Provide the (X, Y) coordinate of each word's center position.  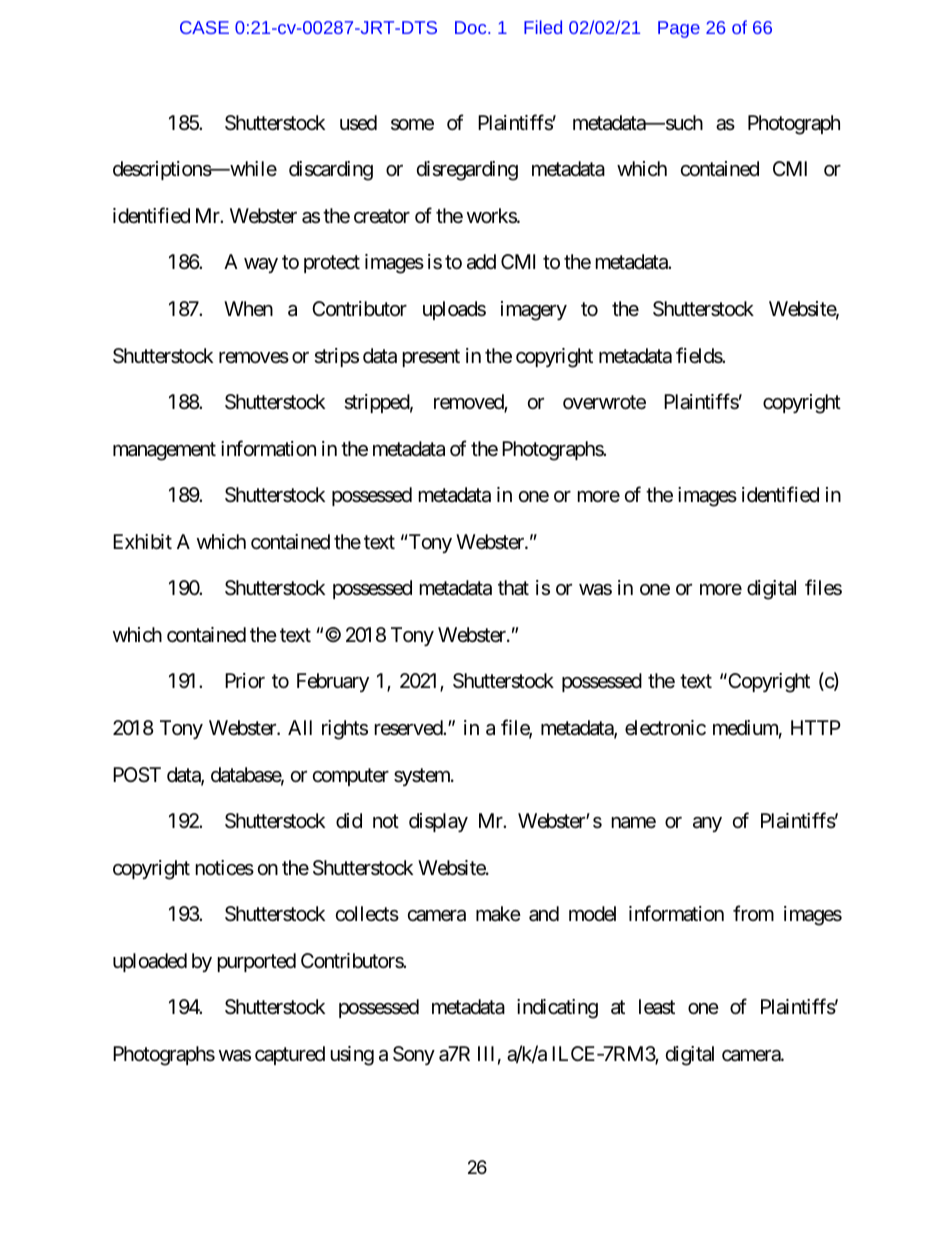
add (481, 262)
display (438, 822)
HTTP (816, 727)
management (164, 451)
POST (137, 774)
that (513, 588)
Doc (472, 27)
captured (290, 1055)
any (707, 824)
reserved (409, 728)
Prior (245, 680)
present (431, 358)
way (261, 265)
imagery (534, 311)
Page (679, 29)
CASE (204, 27)
